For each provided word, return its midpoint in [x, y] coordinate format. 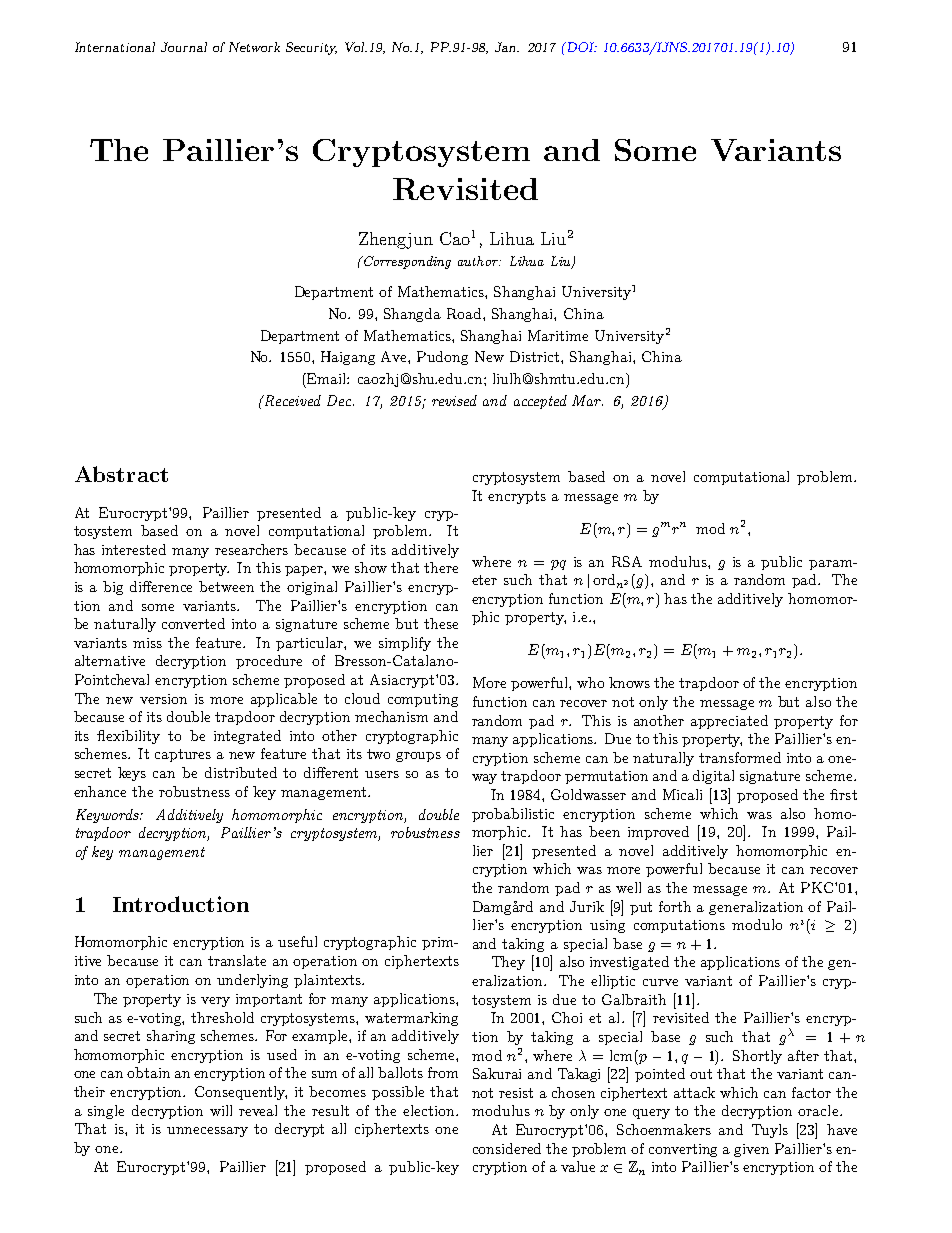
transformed [740, 757]
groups [418, 757]
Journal [184, 47]
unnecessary [207, 1132]
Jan [507, 47]
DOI [580, 47]
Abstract [121, 474]
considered [507, 1148]
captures [183, 755]
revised [454, 400]
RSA [627, 561]
